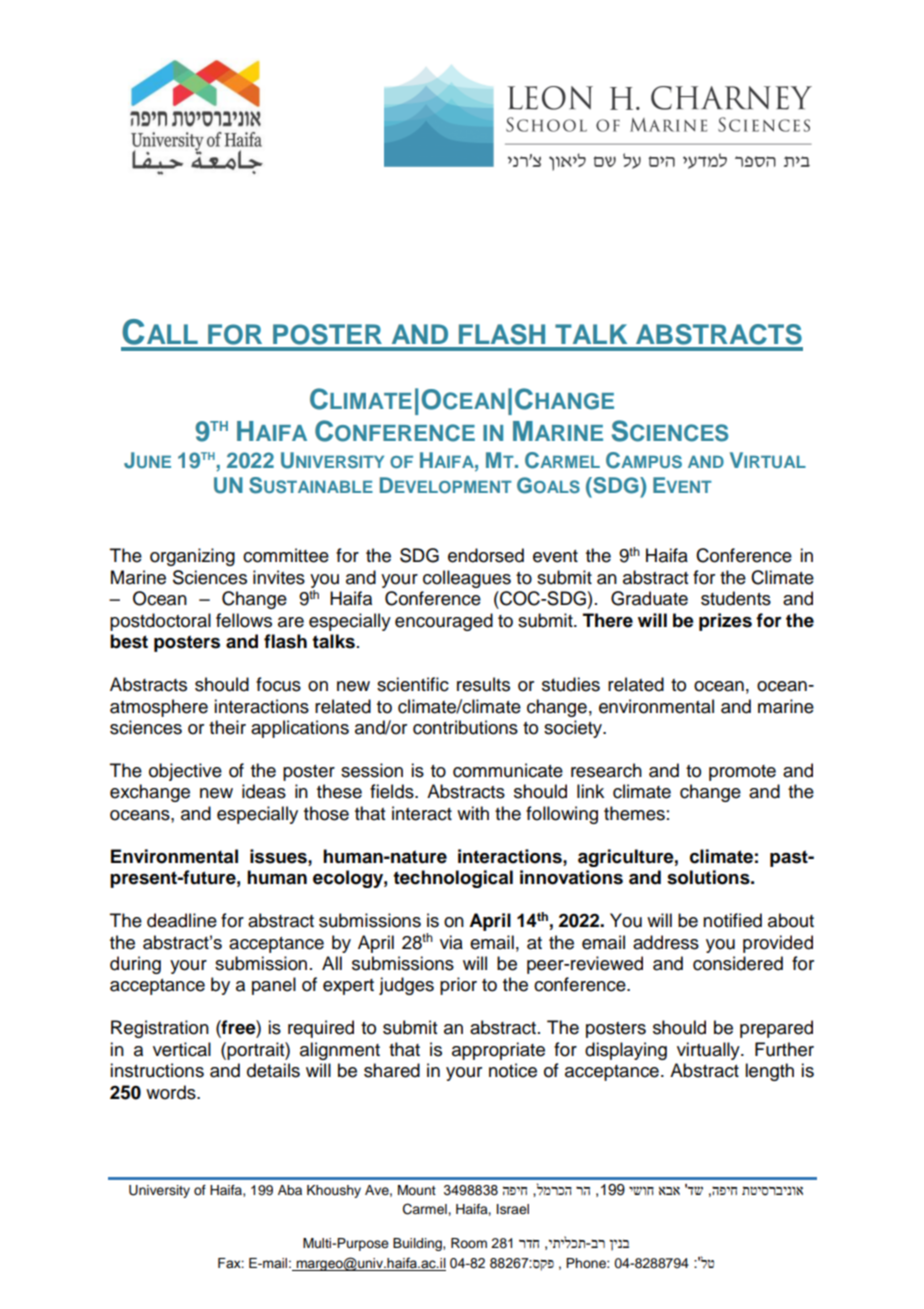  Describe the element at coordinates (417, 1190) in the image. I see `Mount` at that location.
